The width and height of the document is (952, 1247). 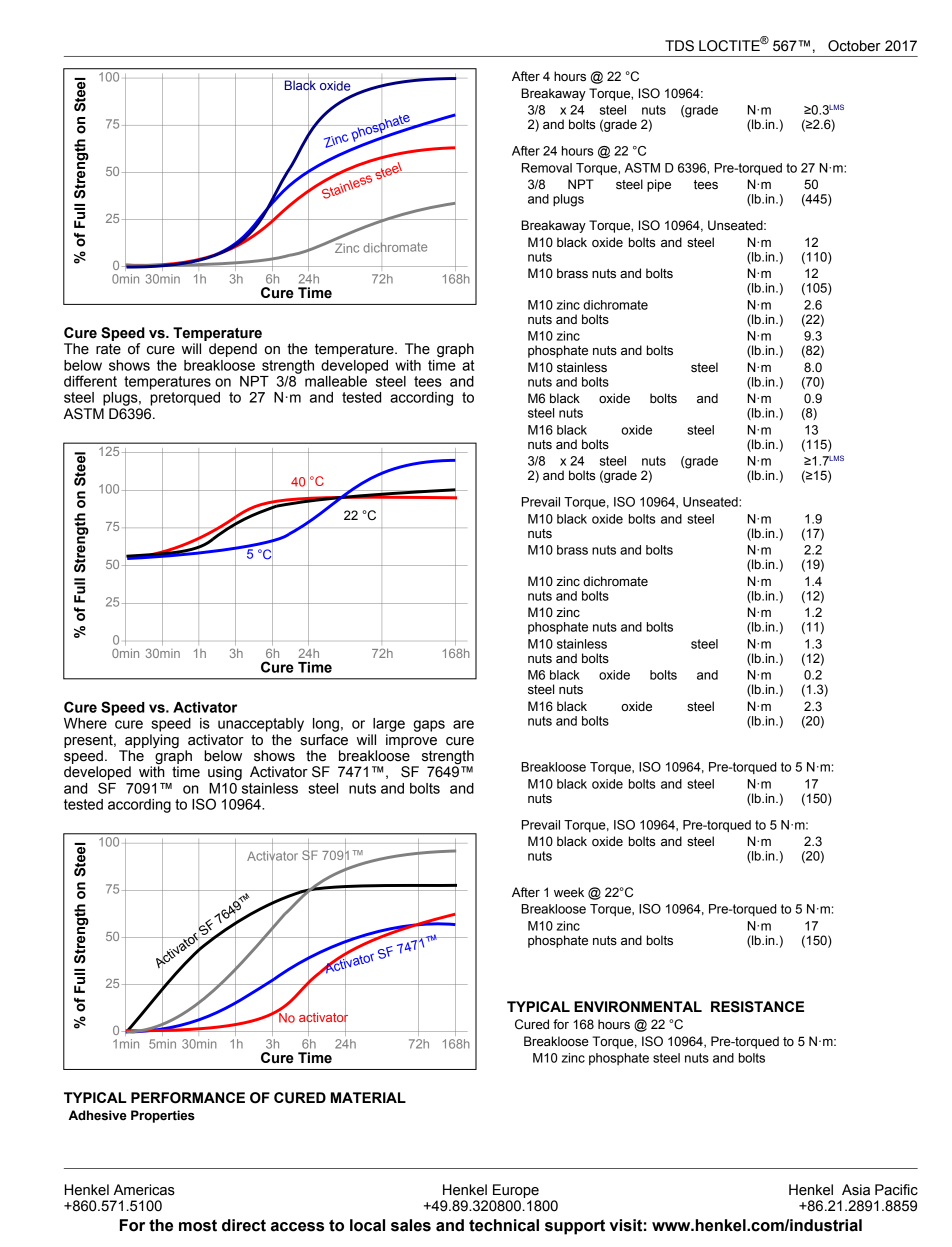 What do you see at coordinates (233, 350) in the document?
I see `depend` at bounding box center [233, 350].
